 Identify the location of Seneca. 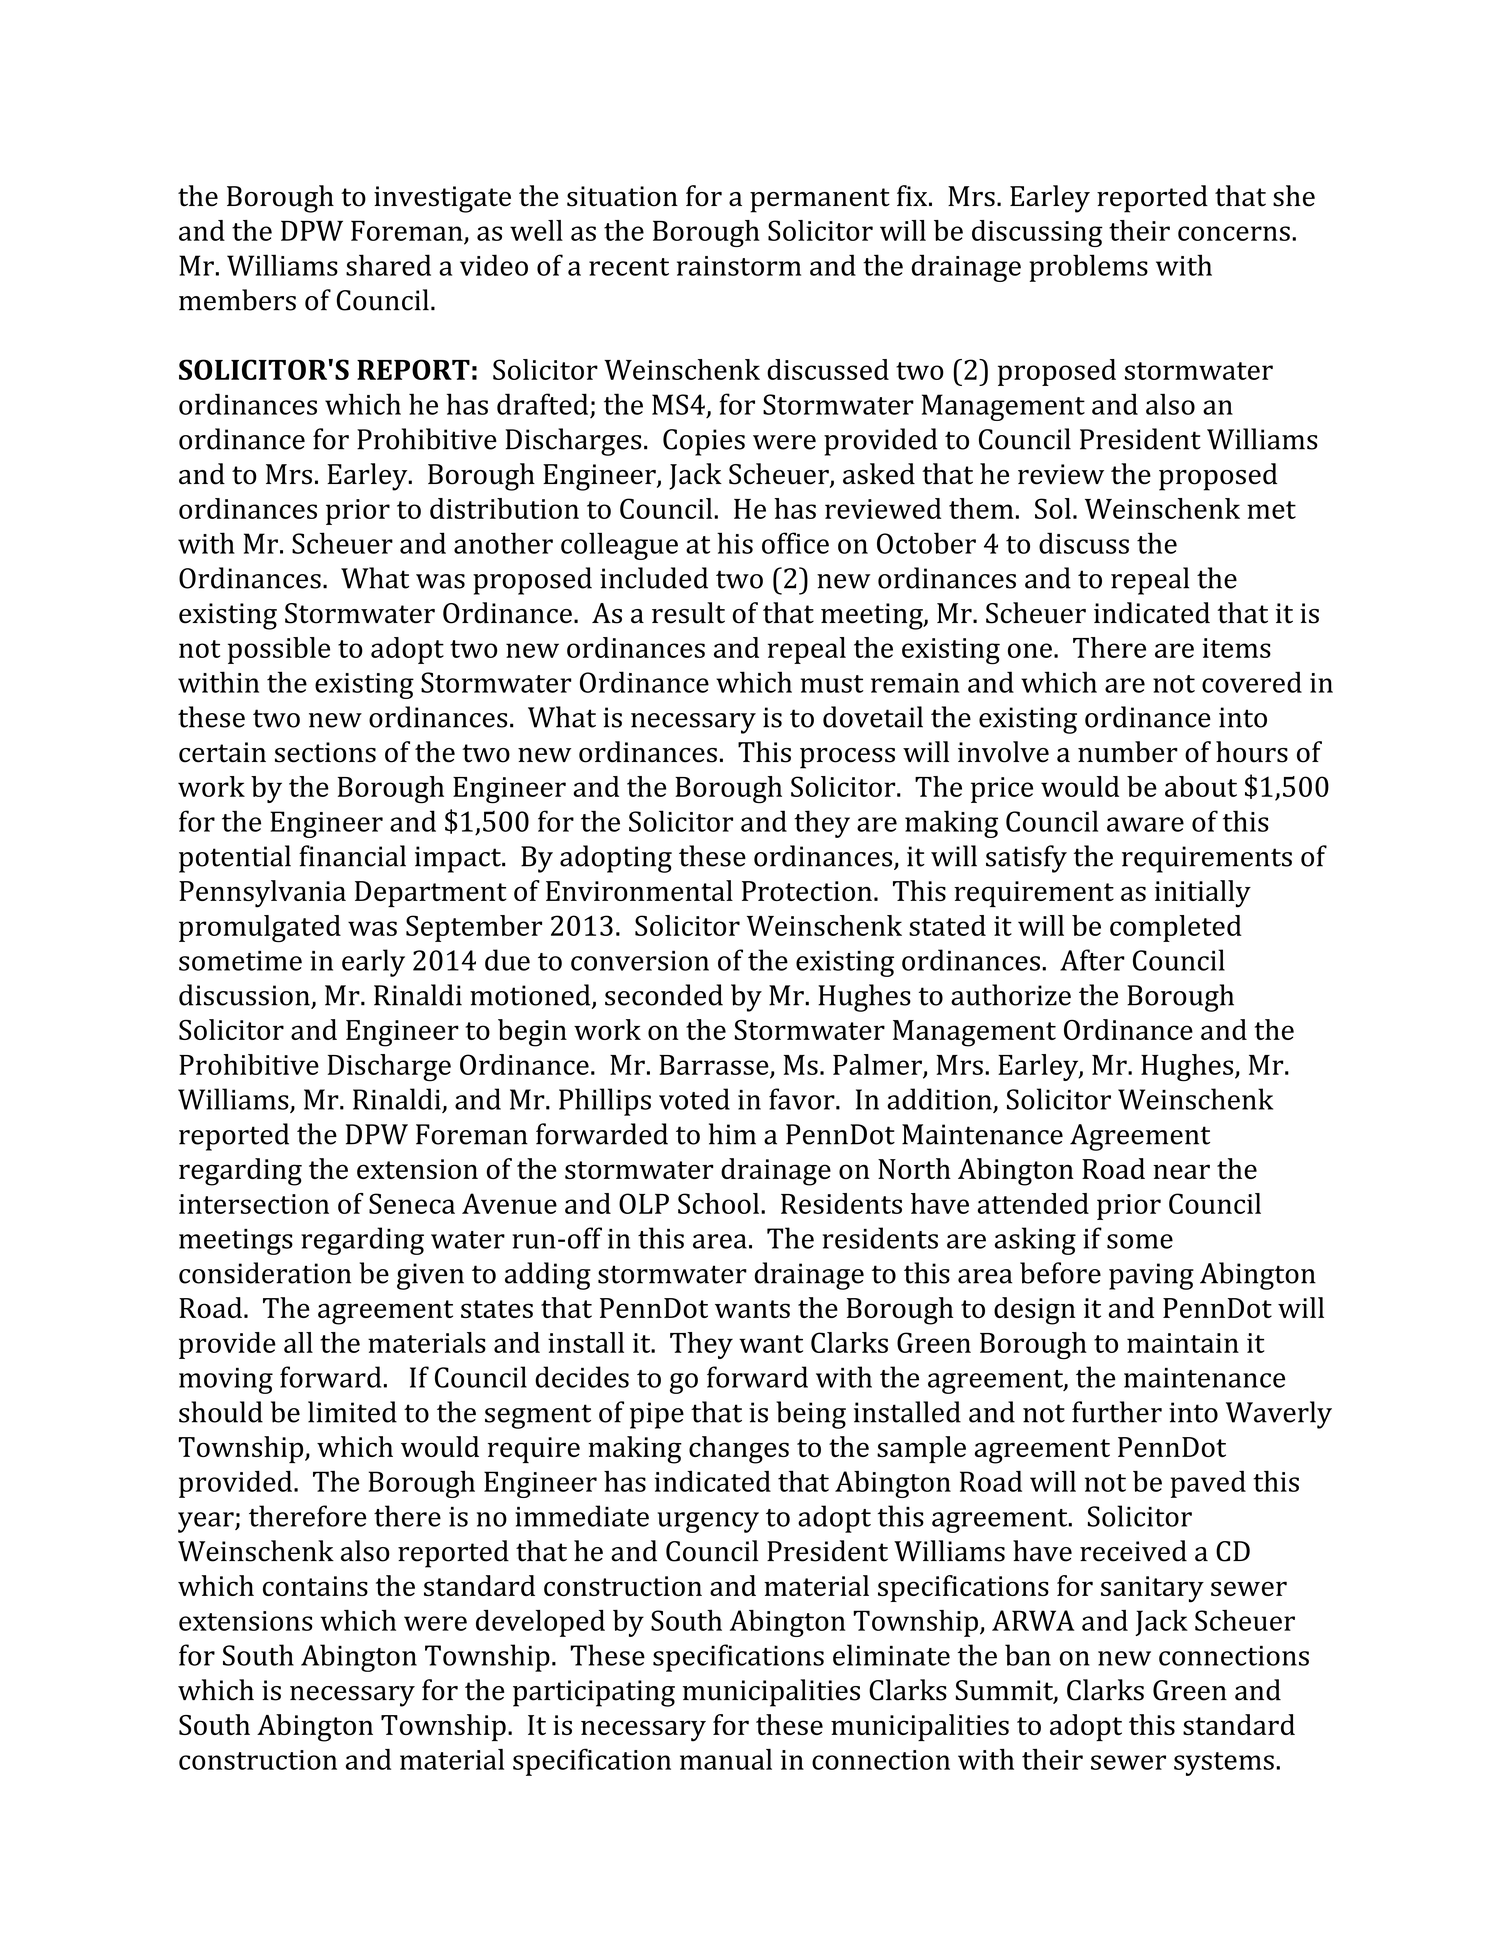
(412, 1203).
